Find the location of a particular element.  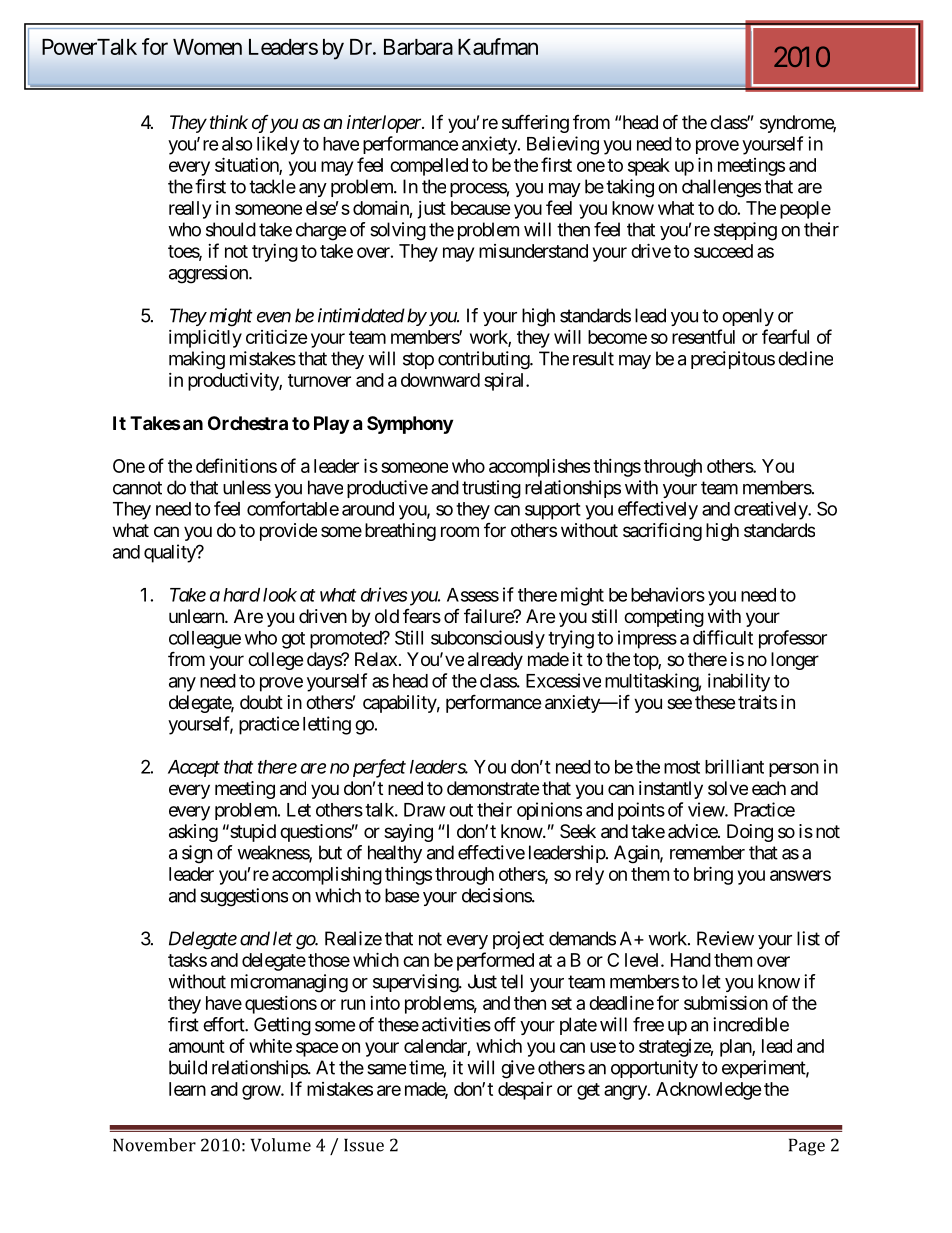

making is located at coordinates (197, 360).
